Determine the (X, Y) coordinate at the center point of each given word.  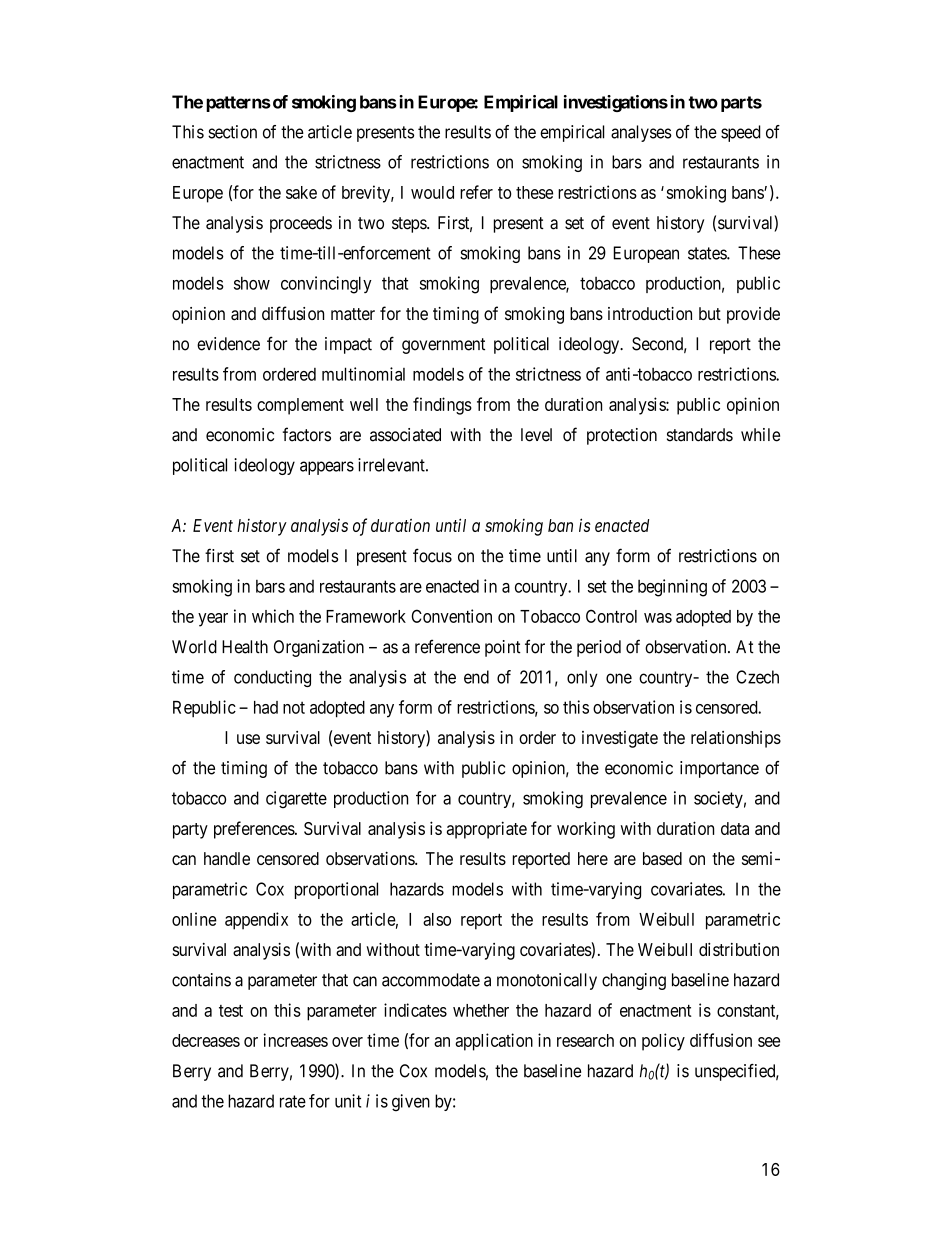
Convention (452, 616)
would (432, 192)
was (658, 618)
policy (663, 1042)
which (273, 616)
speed (741, 133)
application (494, 1042)
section (232, 132)
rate (293, 1101)
